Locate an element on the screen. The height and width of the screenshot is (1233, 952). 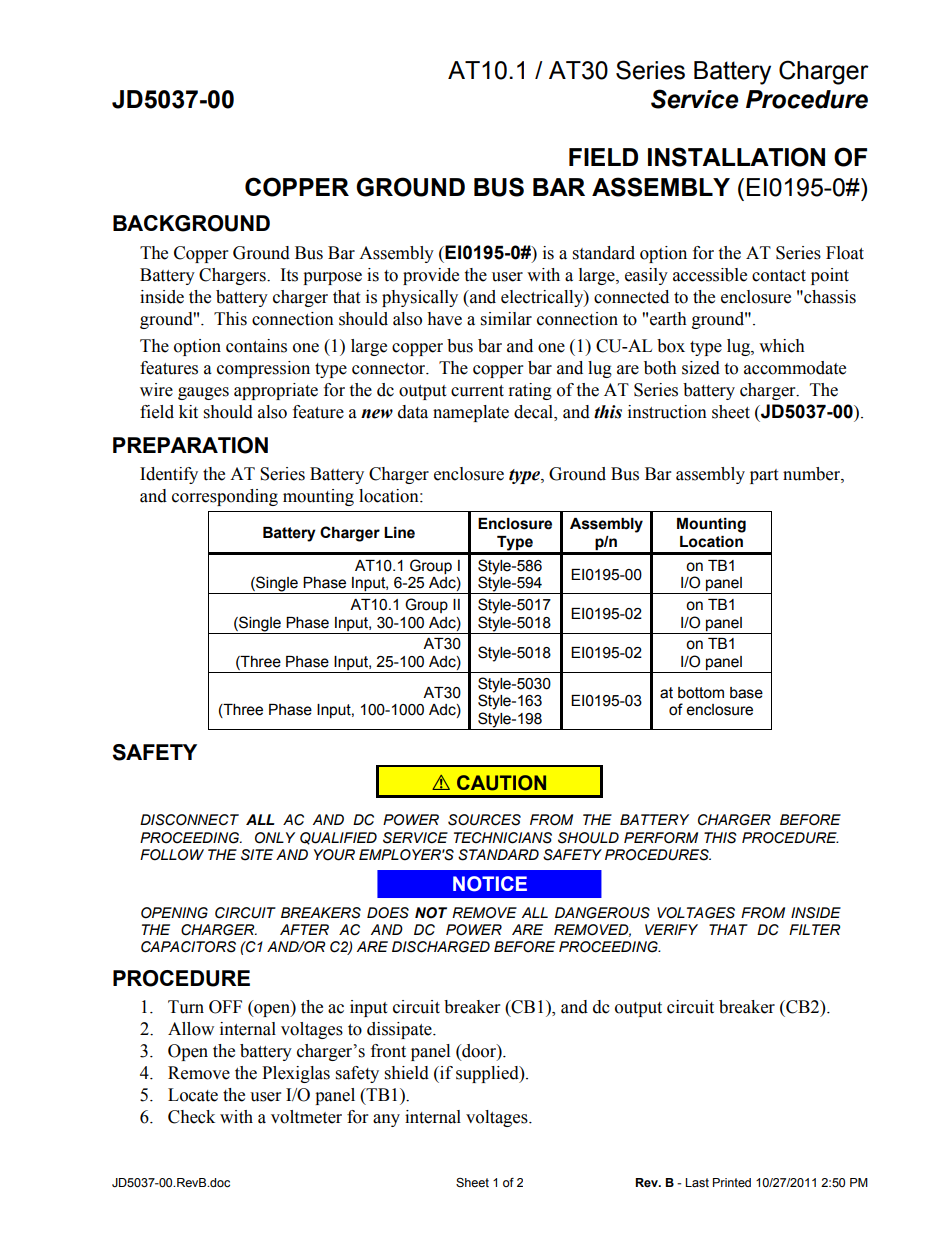
DISCONNECT is located at coordinates (189, 820).
